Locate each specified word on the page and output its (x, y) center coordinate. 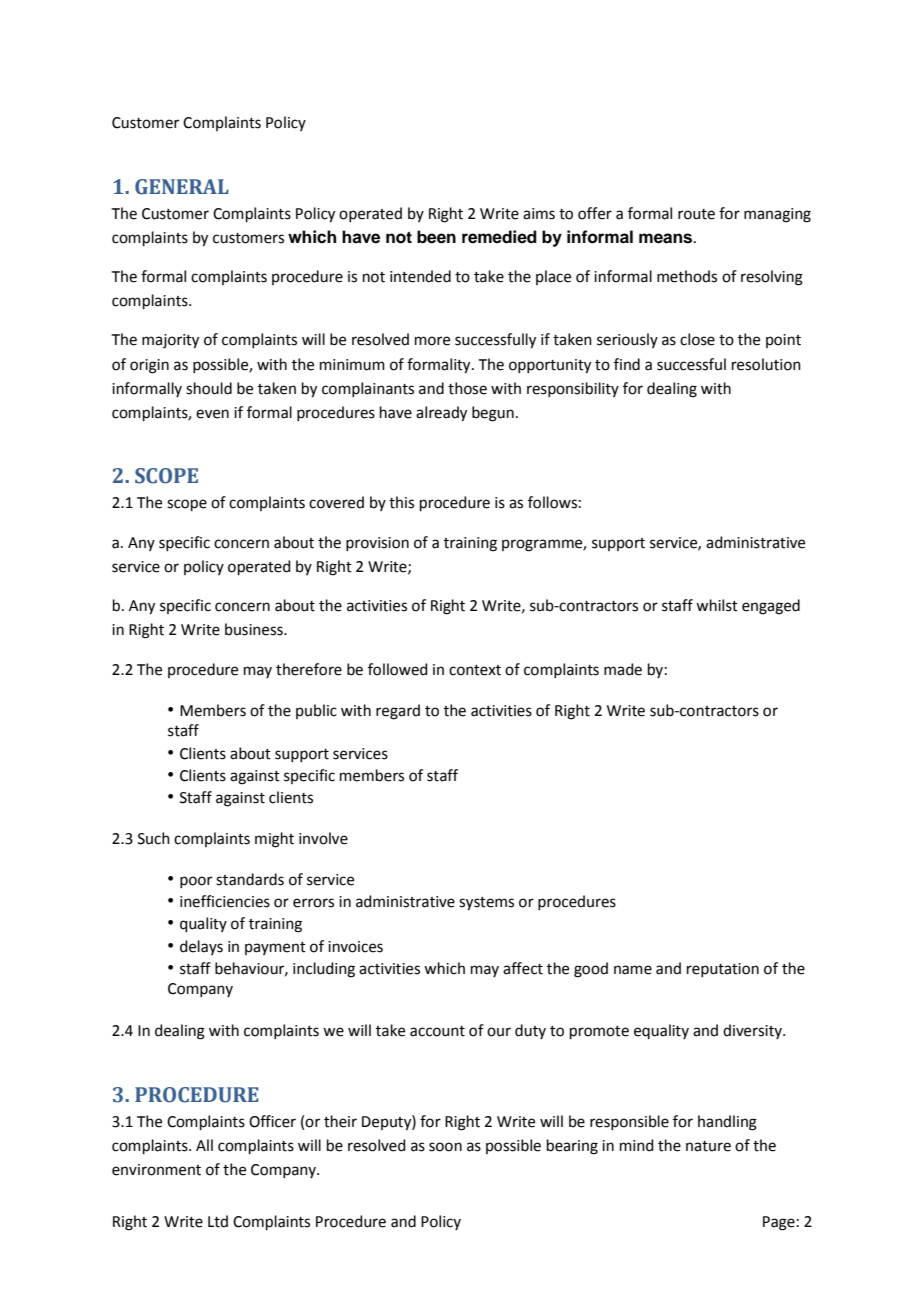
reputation (723, 970)
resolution (766, 364)
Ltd (218, 1221)
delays (201, 947)
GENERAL (182, 187)
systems (486, 904)
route (696, 214)
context (475, 670)
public (316, 711)
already (441, 414)
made (623, 669)
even (212, 414)
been (436, 237)
